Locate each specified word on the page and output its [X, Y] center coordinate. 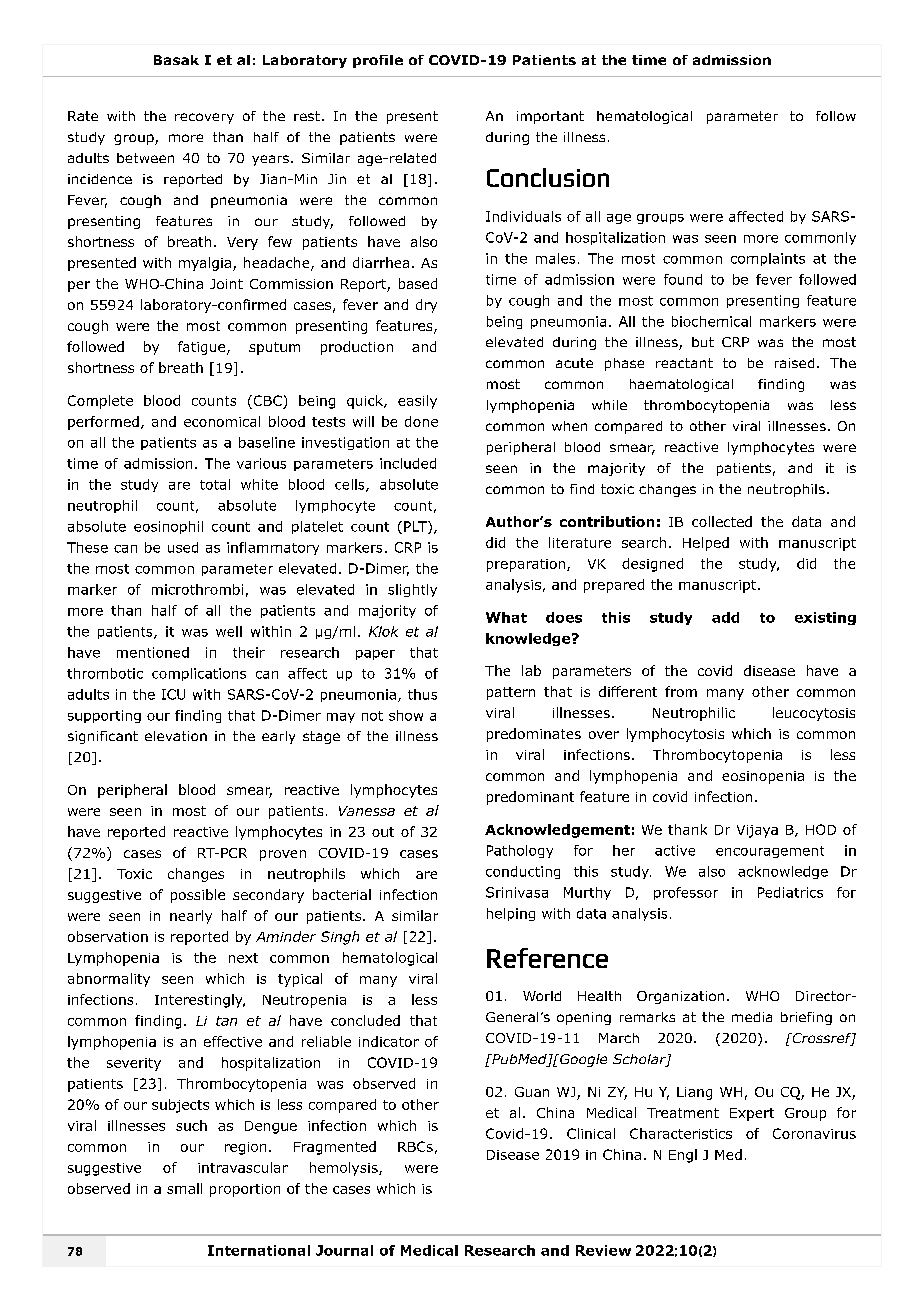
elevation [176, 736]
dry [426, 306]
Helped [706, 544]
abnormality [109, 980]
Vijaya [757, 831]
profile [378, 61]
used [183, 547]
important [550, 117]
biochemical [711, 321]
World [542, 996]
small [184, 1188]
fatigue [203, 348]
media [752, 1017]
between [145, 158]
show [406, 715]
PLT [416, 527]
